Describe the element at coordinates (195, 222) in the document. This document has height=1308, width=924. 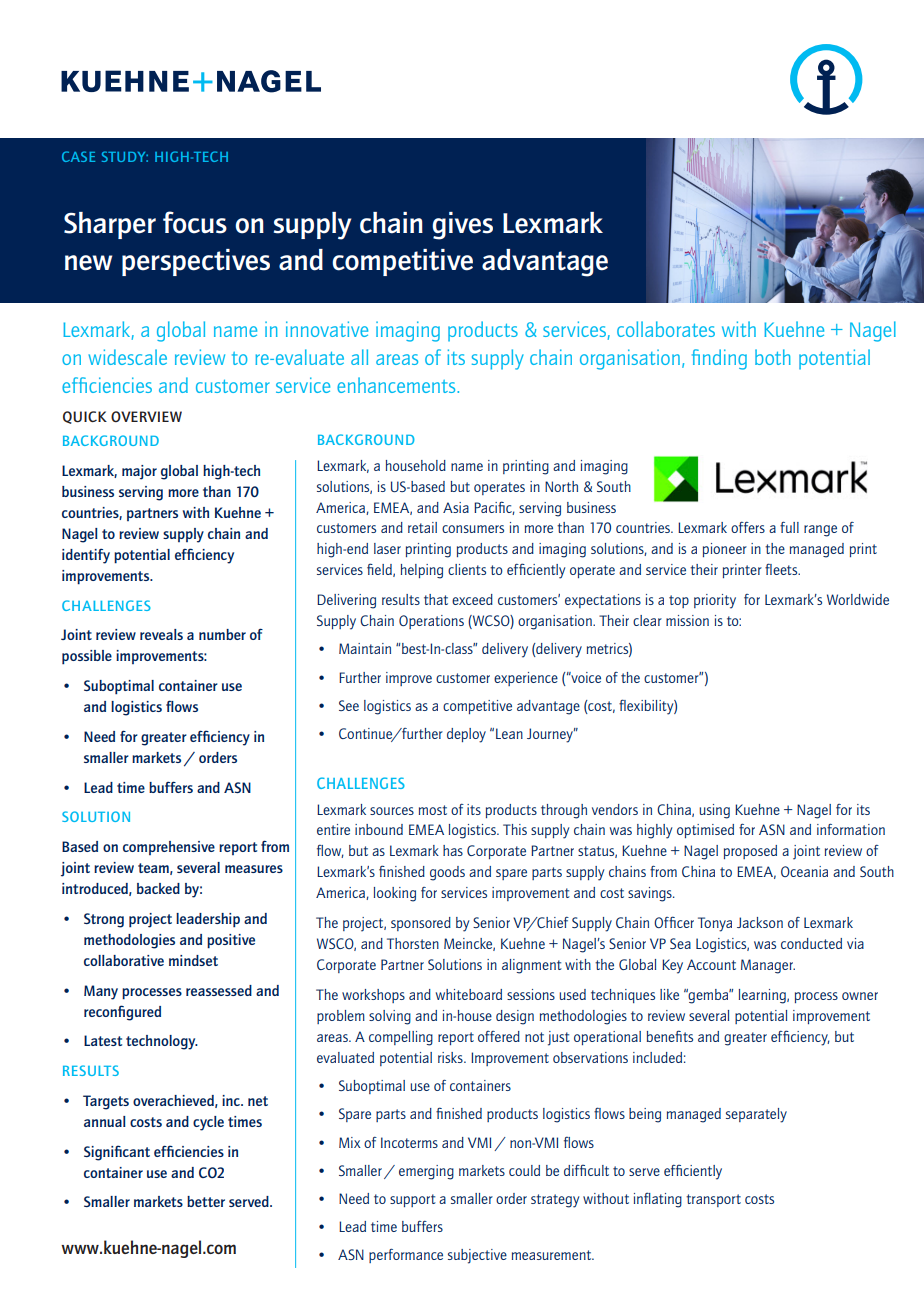
I see `focus` at that location.
